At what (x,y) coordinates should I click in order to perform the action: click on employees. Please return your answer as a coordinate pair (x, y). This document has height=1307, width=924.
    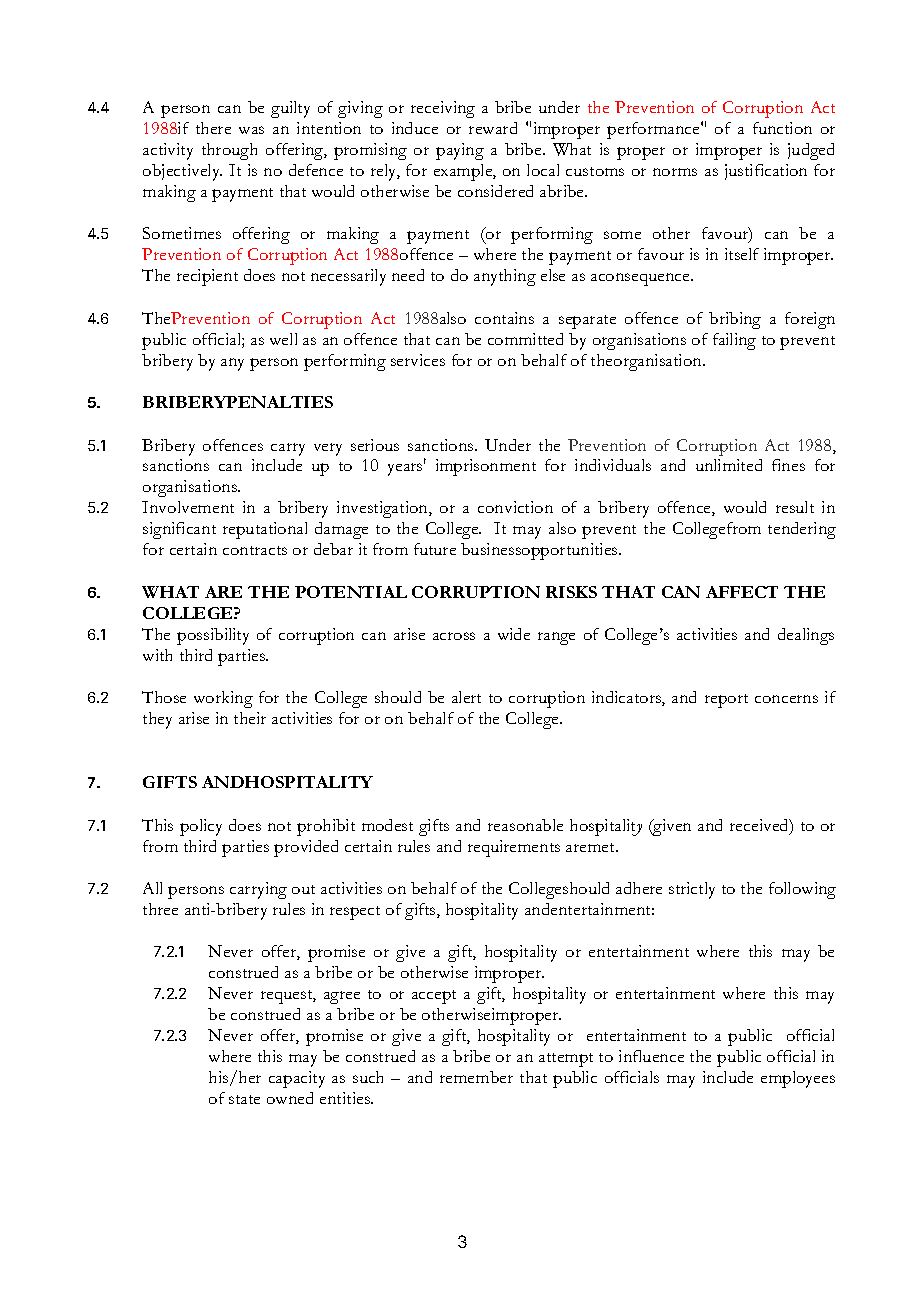
    Looking at the image, I should click on (798, 1079).
